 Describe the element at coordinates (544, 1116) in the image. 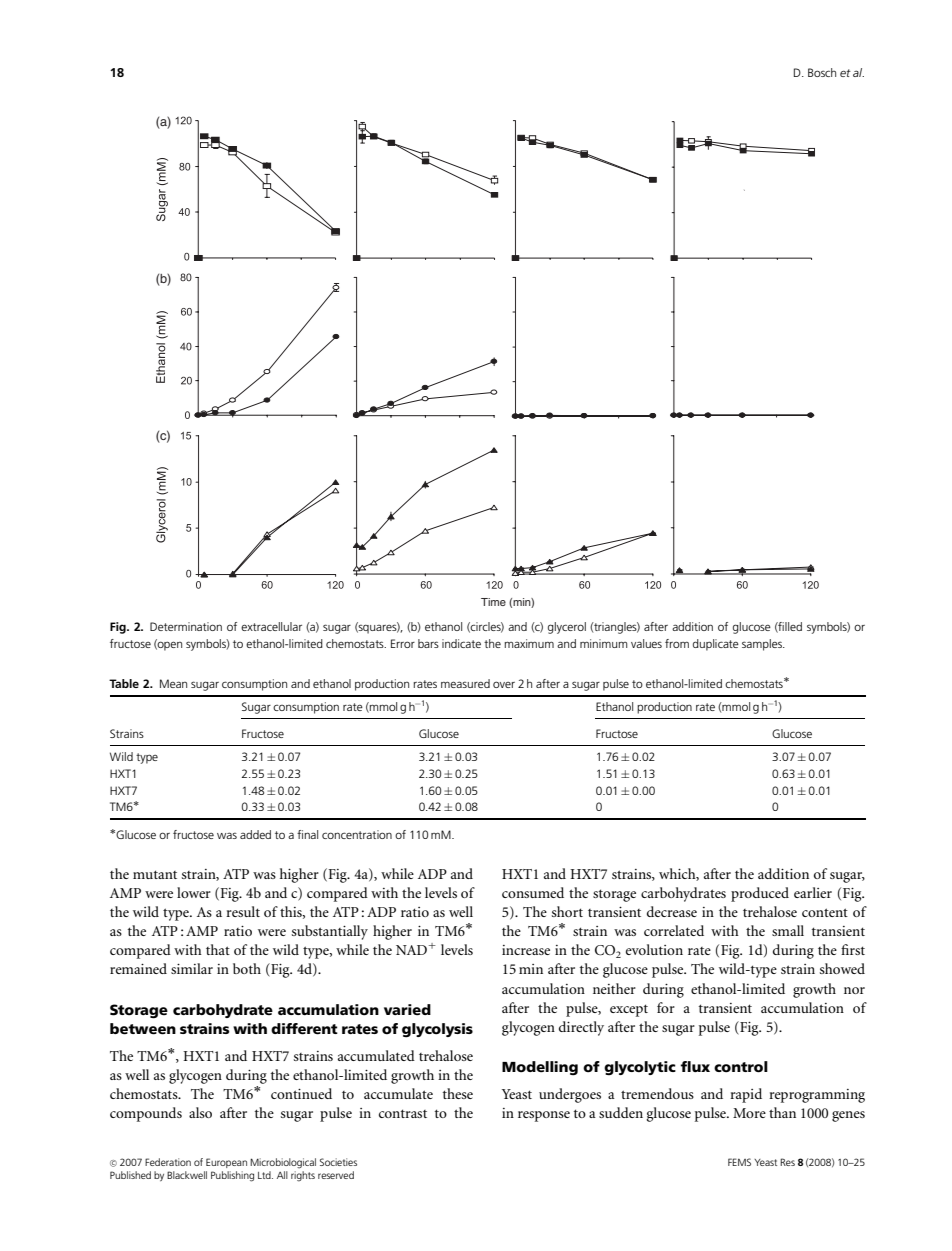

I see `response` at that location.
